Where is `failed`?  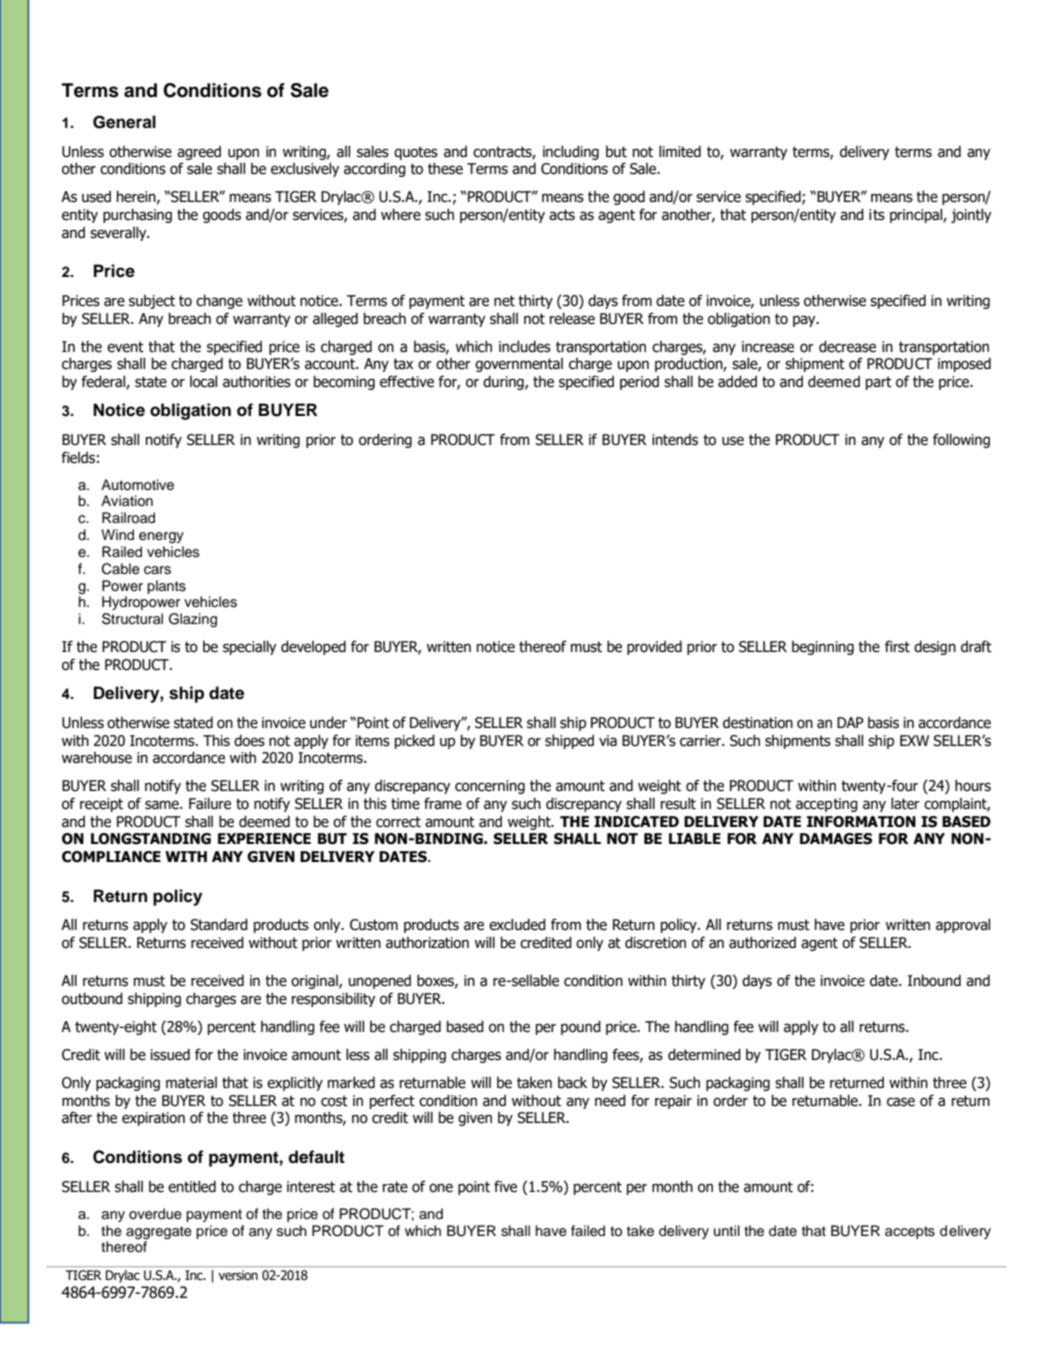 failed is located at coordinates (588, 1231).
